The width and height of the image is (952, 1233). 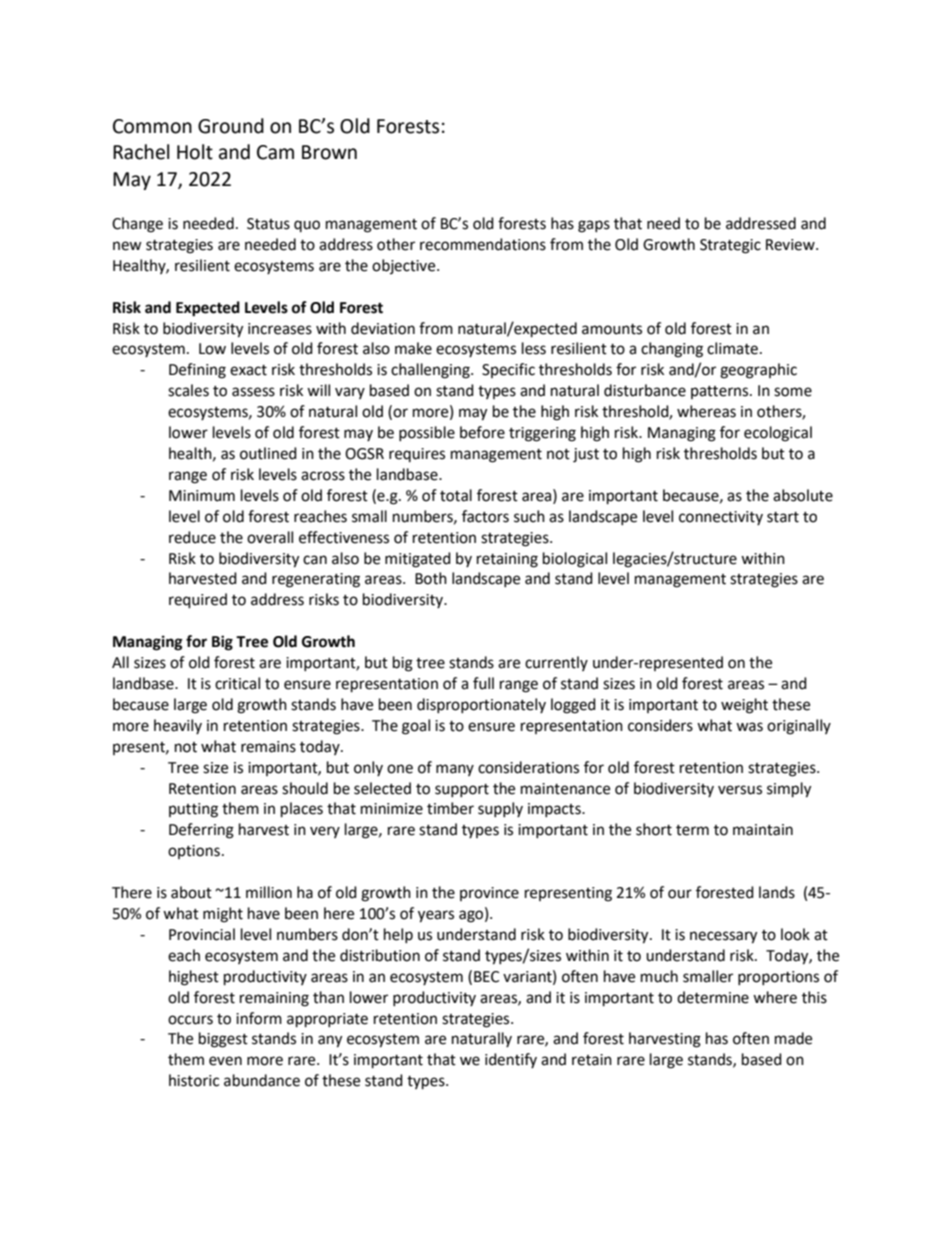 I want to click on even, so click(x=225, y=1061).
